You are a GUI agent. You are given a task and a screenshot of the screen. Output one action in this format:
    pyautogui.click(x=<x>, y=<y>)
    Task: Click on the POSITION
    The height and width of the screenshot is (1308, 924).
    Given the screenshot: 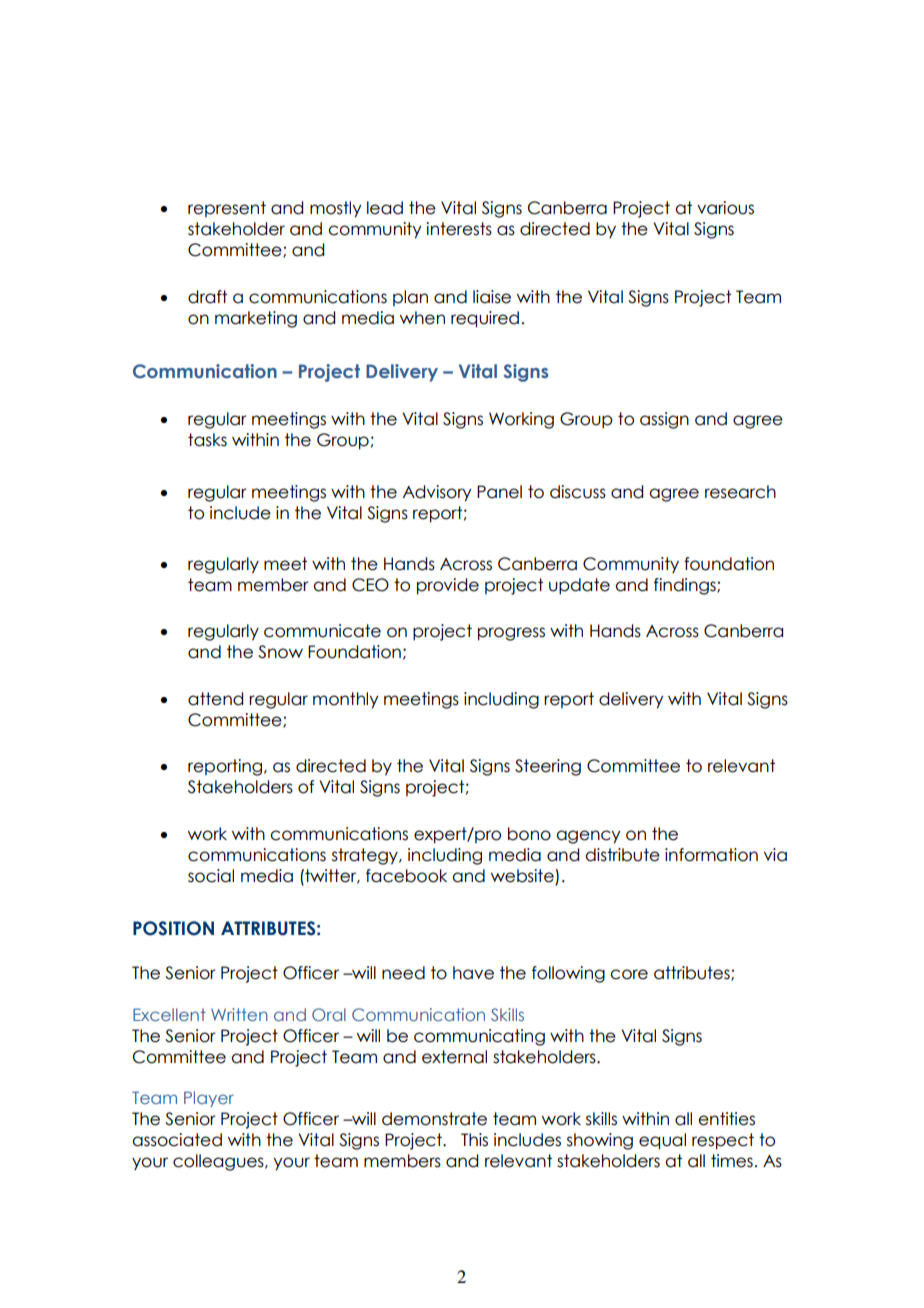 What is the action you would take?
    pyautogui.click(x=173, y=928)
